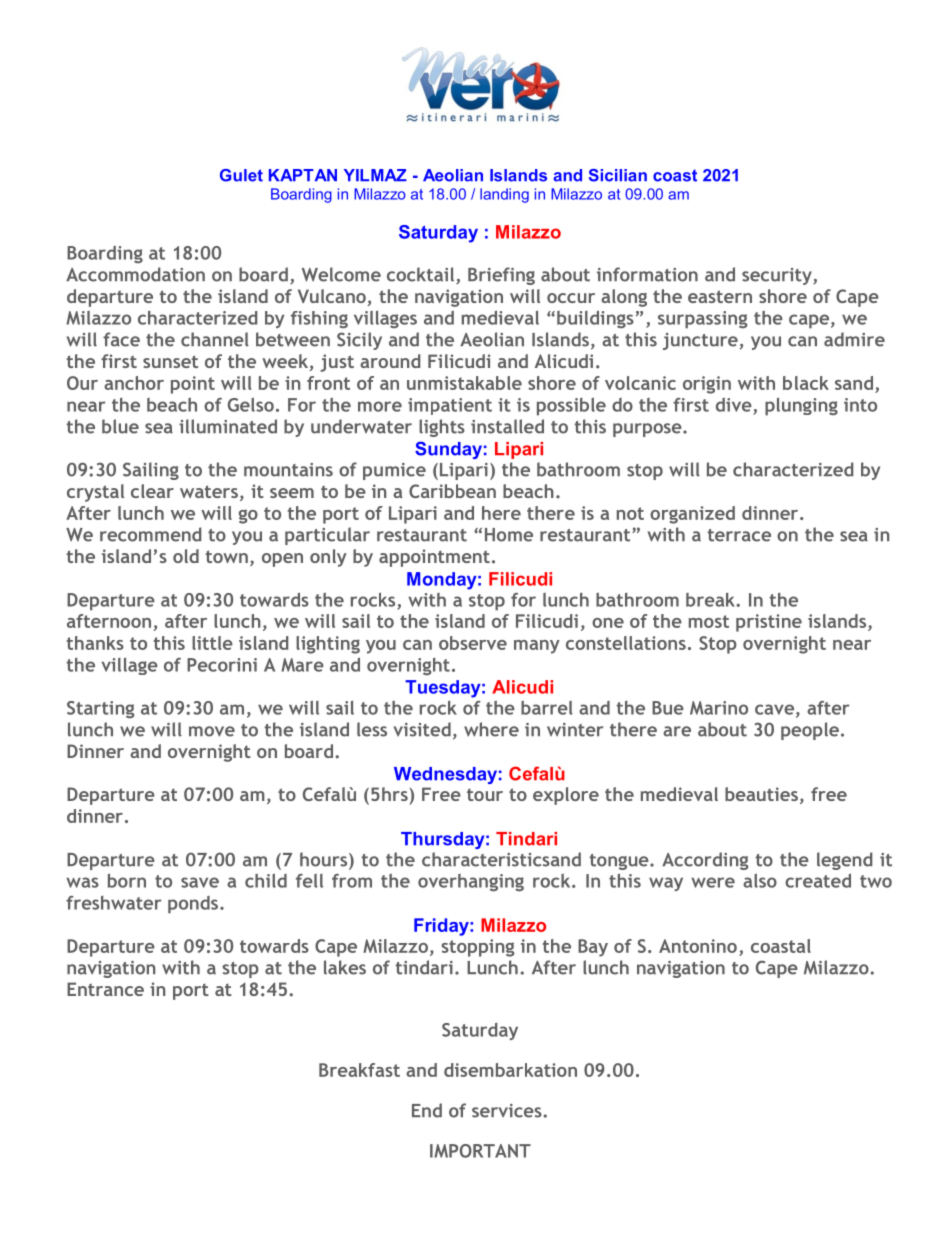 The image size is (952, 1233). What do you see at coordinates (507, 1111) in the screenshot?
I see `services` at bounding box center [507, 1111].
